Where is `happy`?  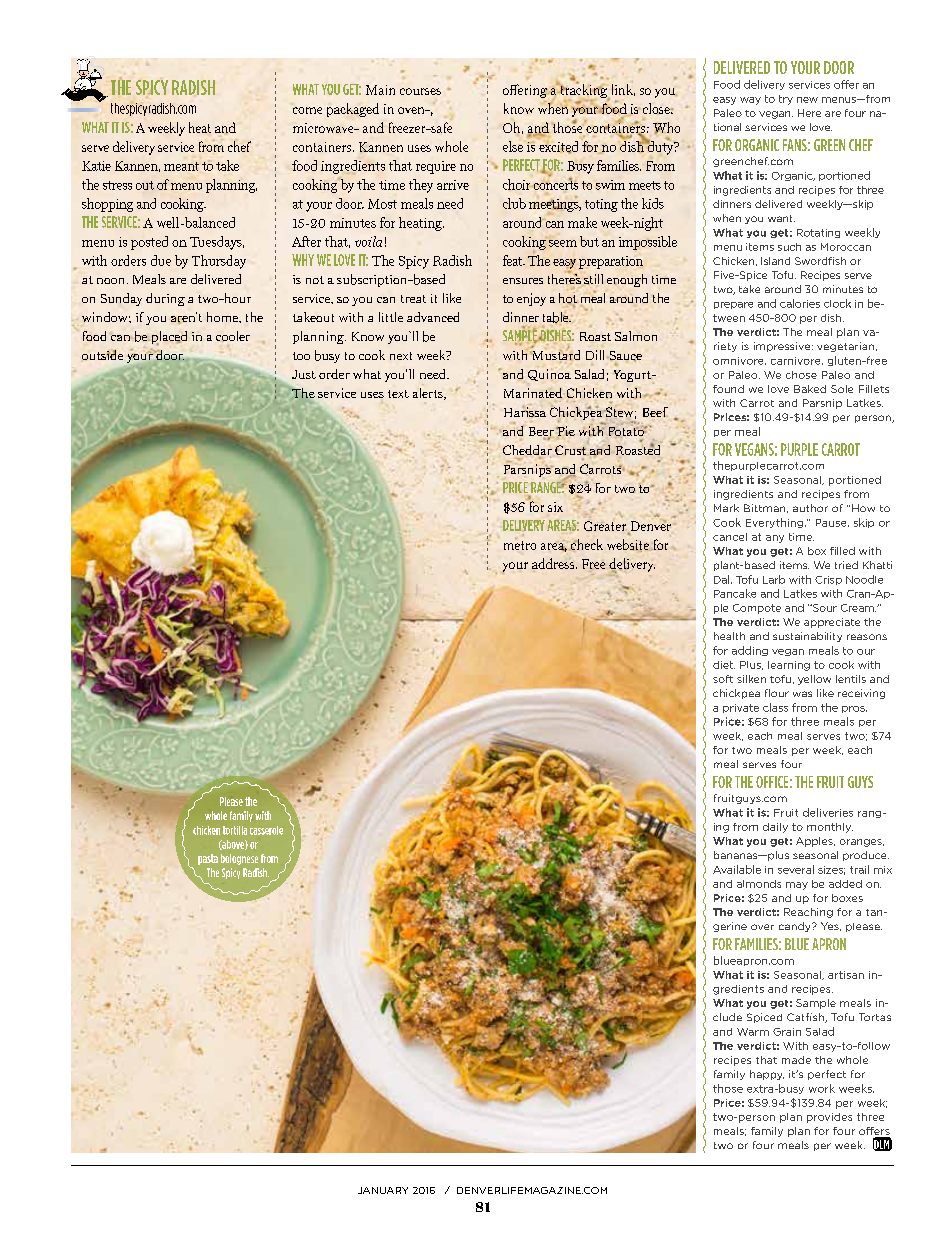 happy is located at coordinates (767, 1075).
